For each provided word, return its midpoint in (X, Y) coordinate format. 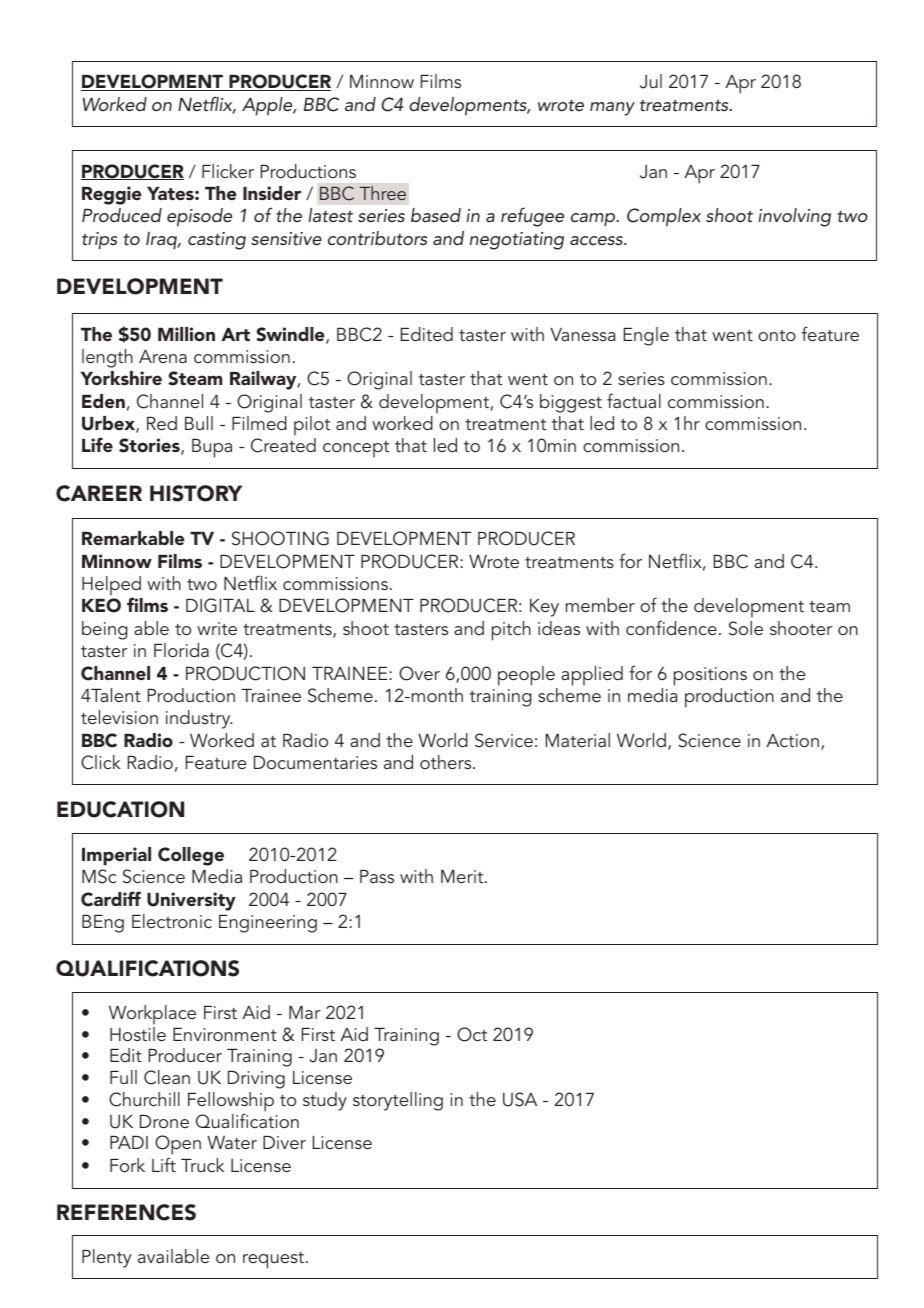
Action (792, 740)
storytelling (398, 1101)
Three (383, 193)
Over (419, 673)
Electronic (172, 921)
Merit (463, 876)
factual (634, 400)
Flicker (228, 171)
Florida (181, 650)
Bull (199, 423)
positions (710, 676)
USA (520, 1099)
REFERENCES (126, 1212)
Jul (651, 81)
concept (356, 449)
